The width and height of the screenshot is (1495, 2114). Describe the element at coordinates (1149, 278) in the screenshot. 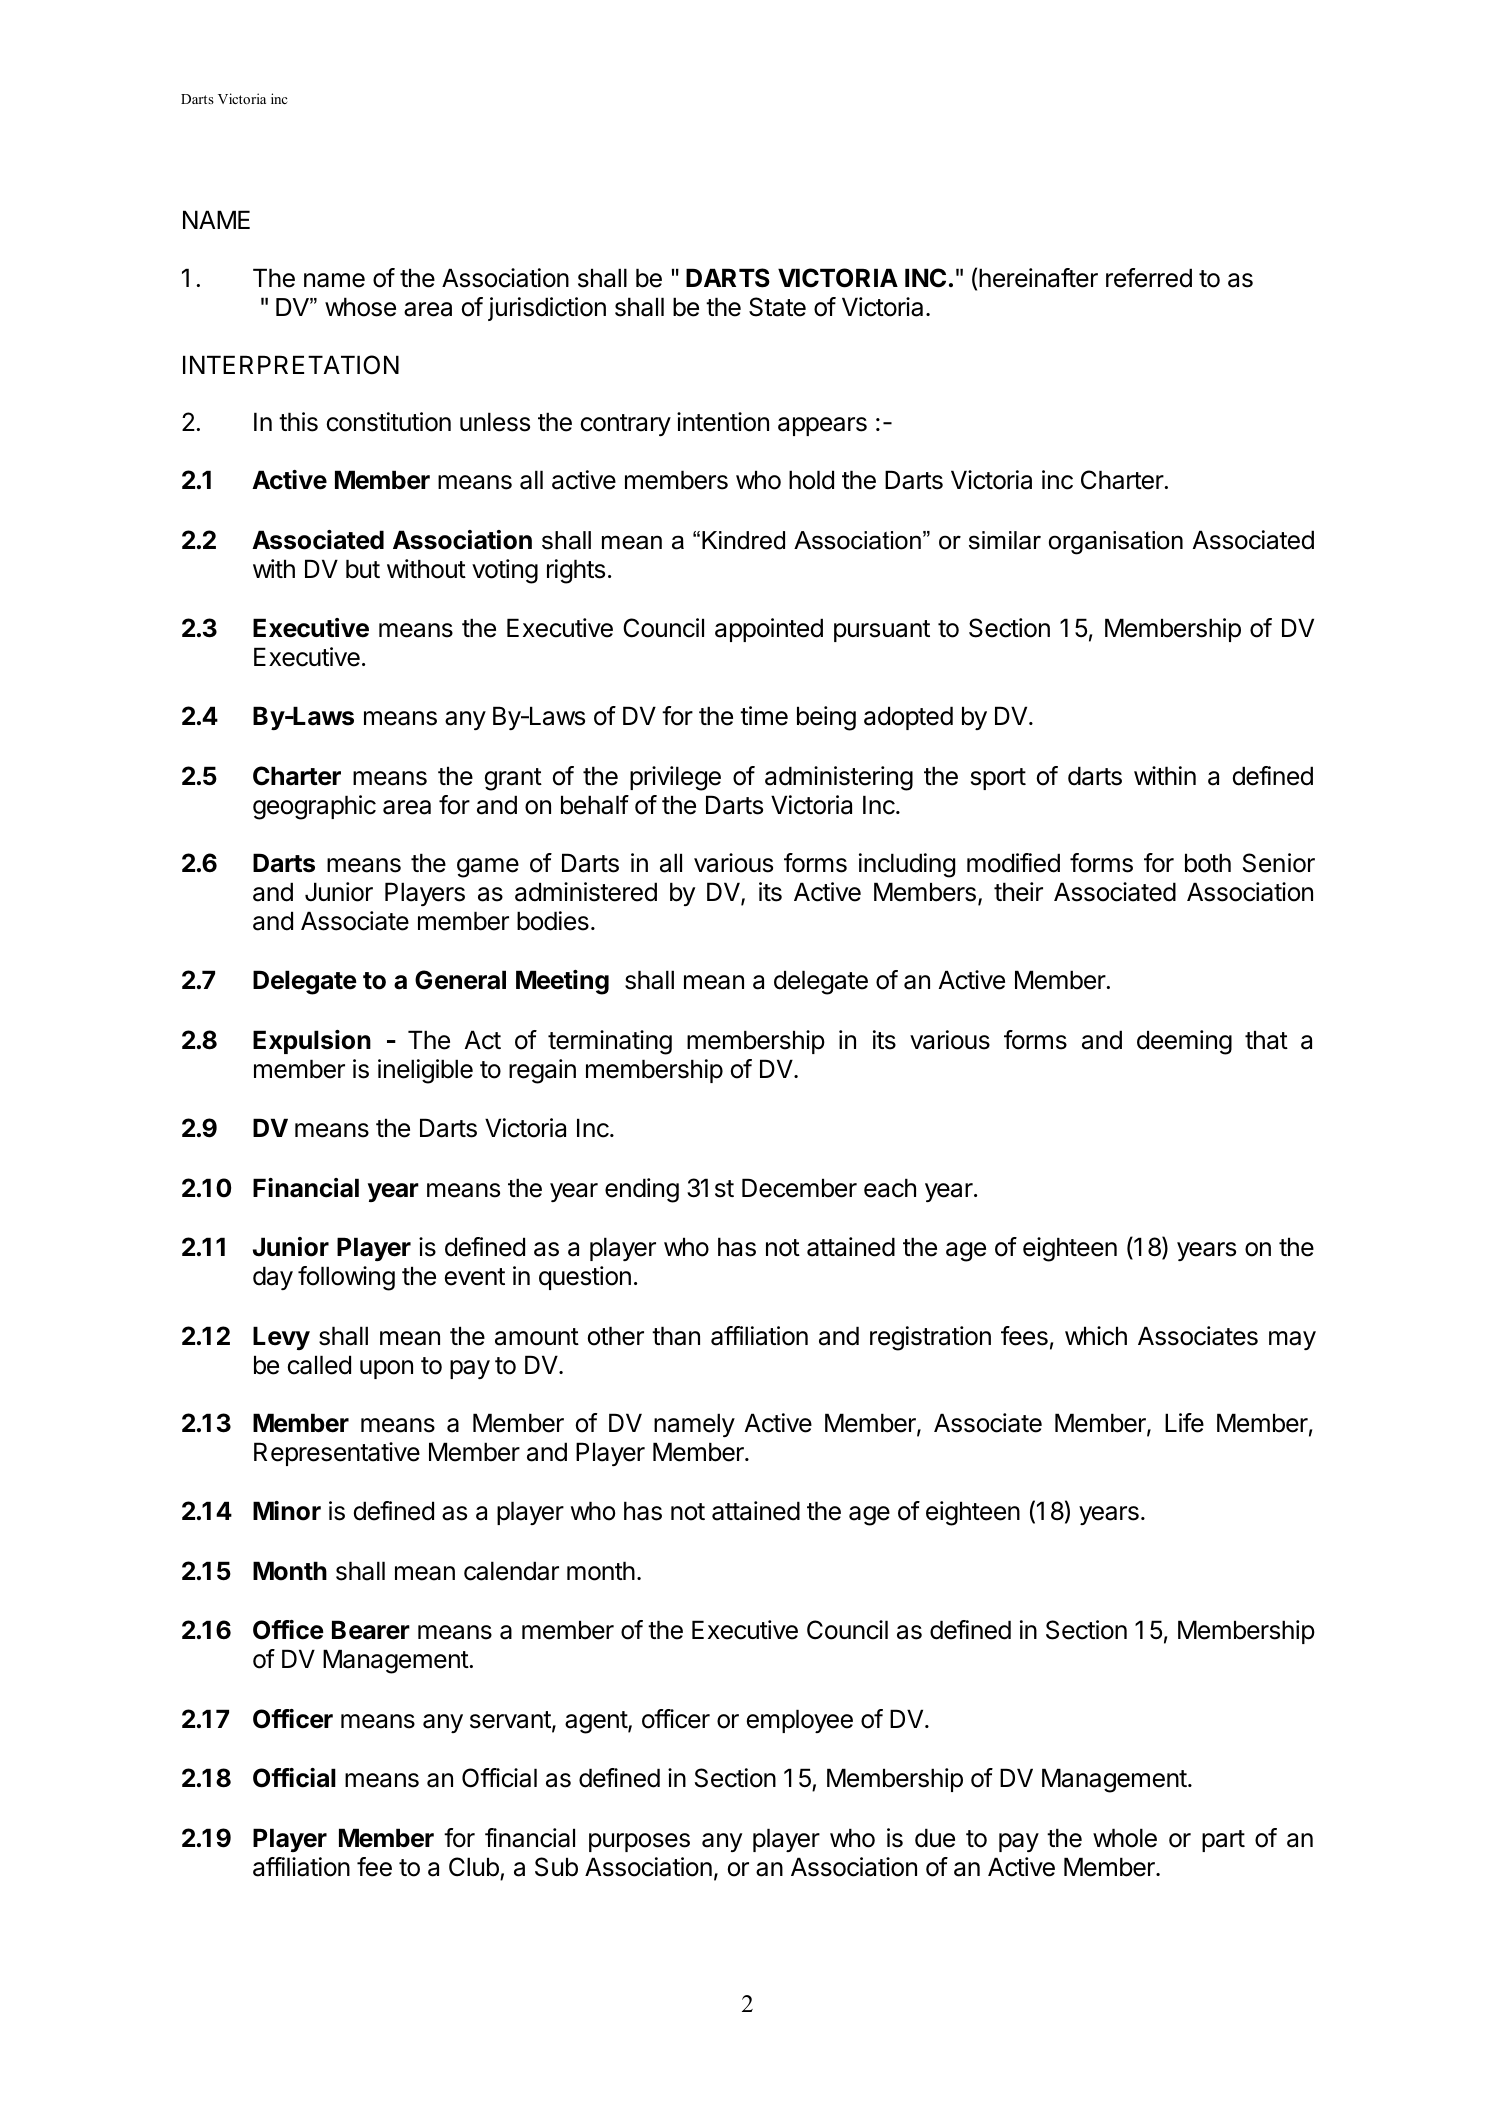

I see `referred` at that location.
